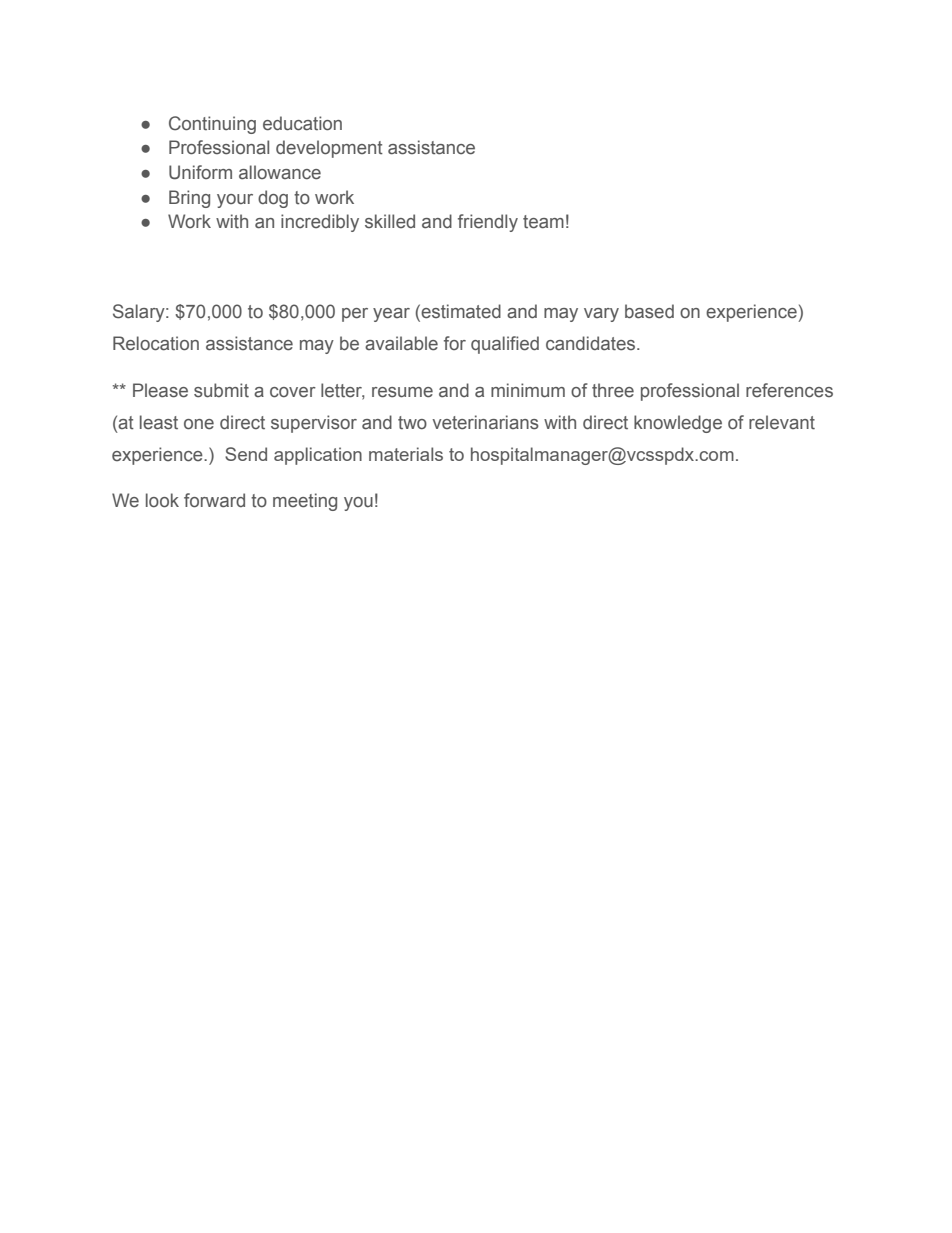 This document has width=952, height=1233. Describe the element at coordinates (649, 311) in the document. I see `based` at that location.
